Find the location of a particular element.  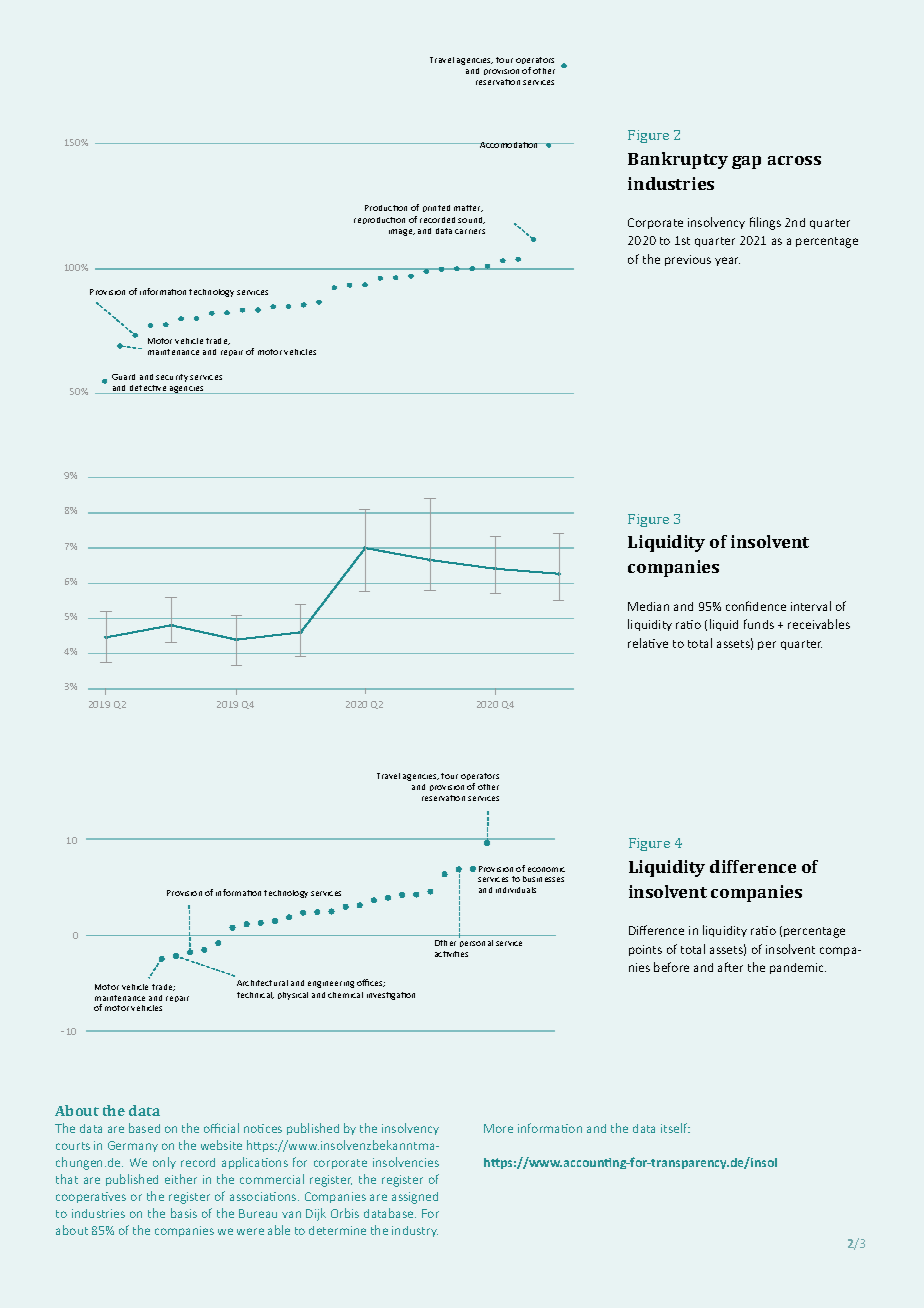

image is located at coordinates (402, 232).
